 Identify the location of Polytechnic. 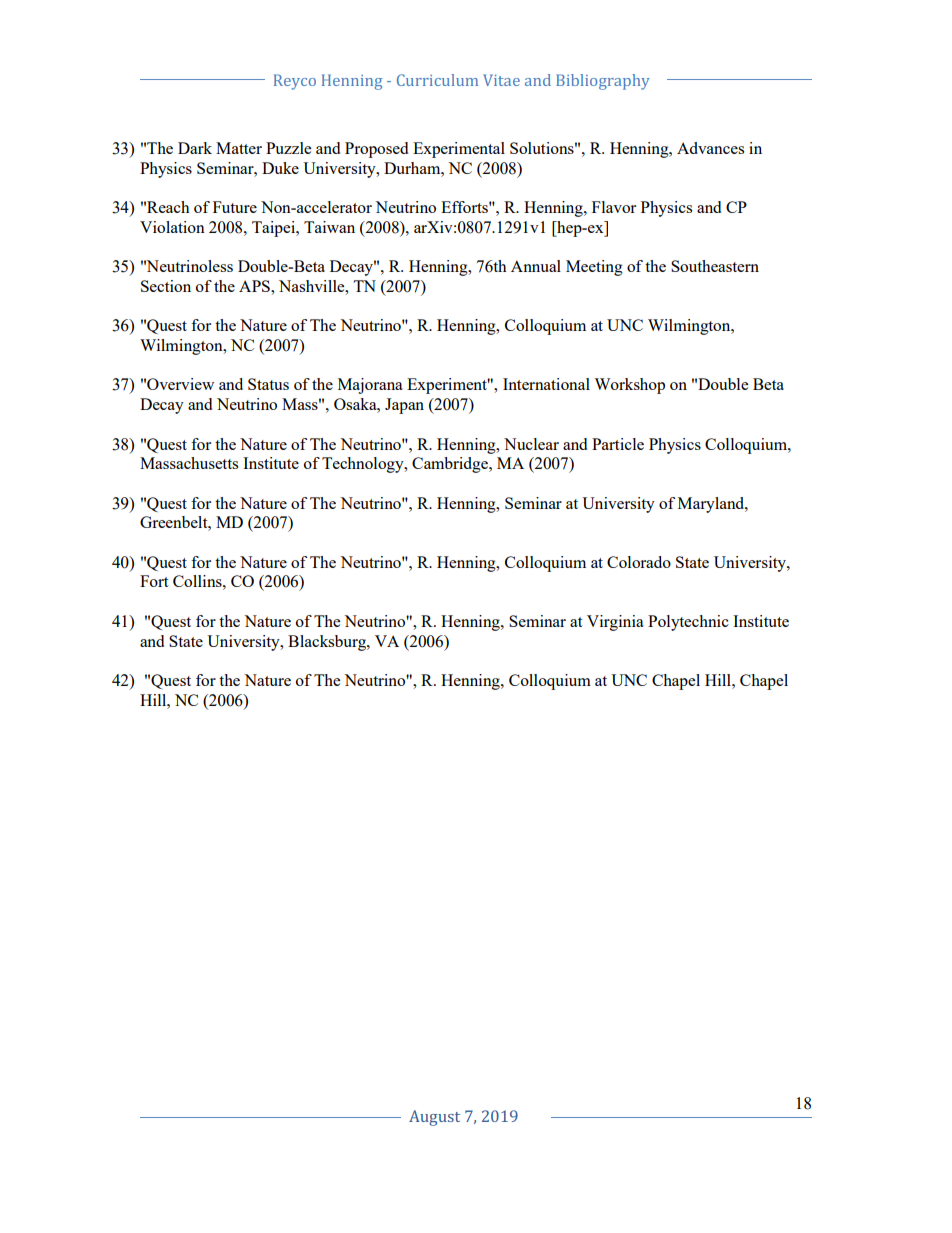
(688, 623).
